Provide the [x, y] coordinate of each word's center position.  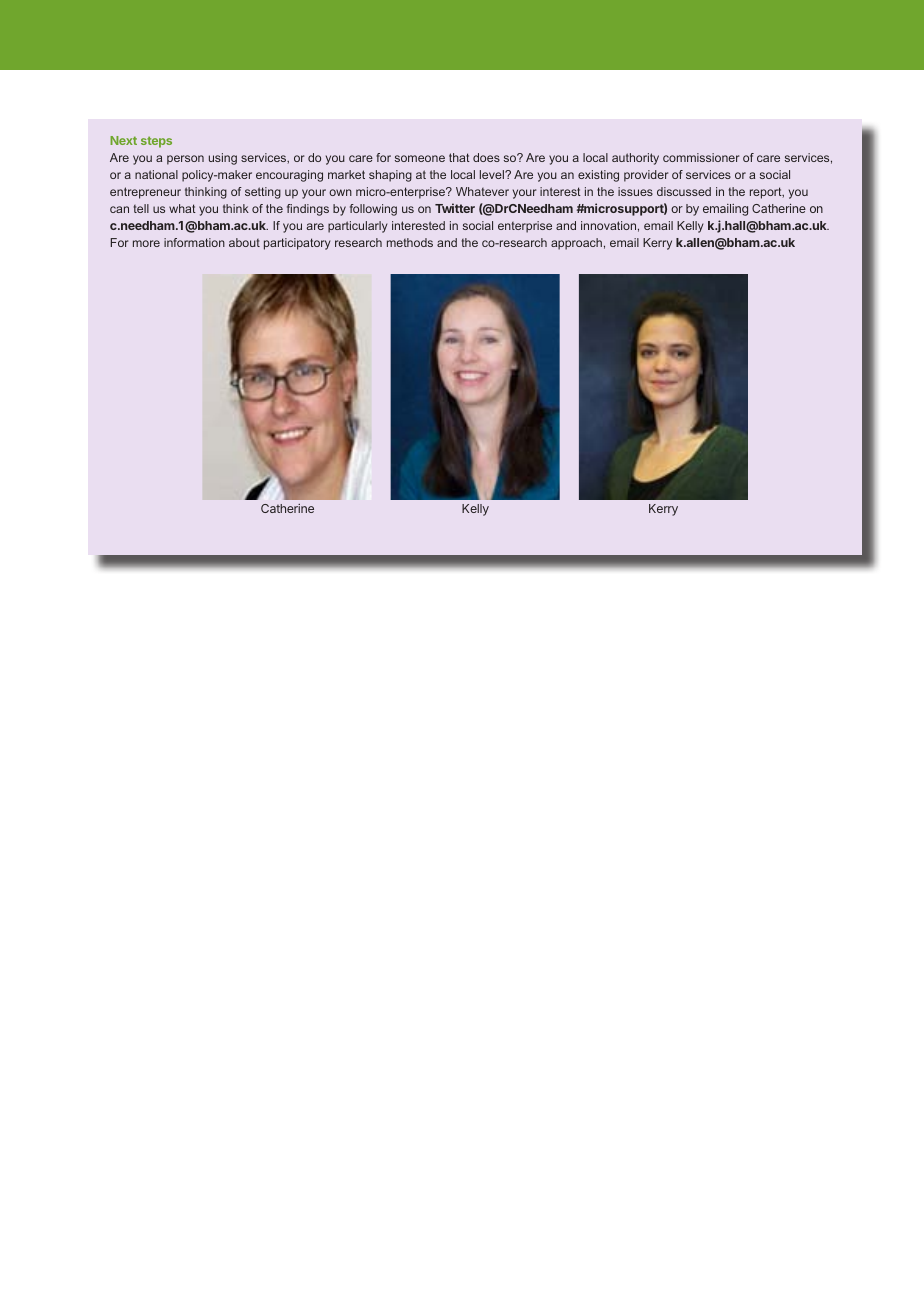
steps [156, 142]
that [459, 157]
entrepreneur [145, 193]
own [340, 192]
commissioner [701, 157]
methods [410, 242]
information [194, 242]
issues [635, 191]
